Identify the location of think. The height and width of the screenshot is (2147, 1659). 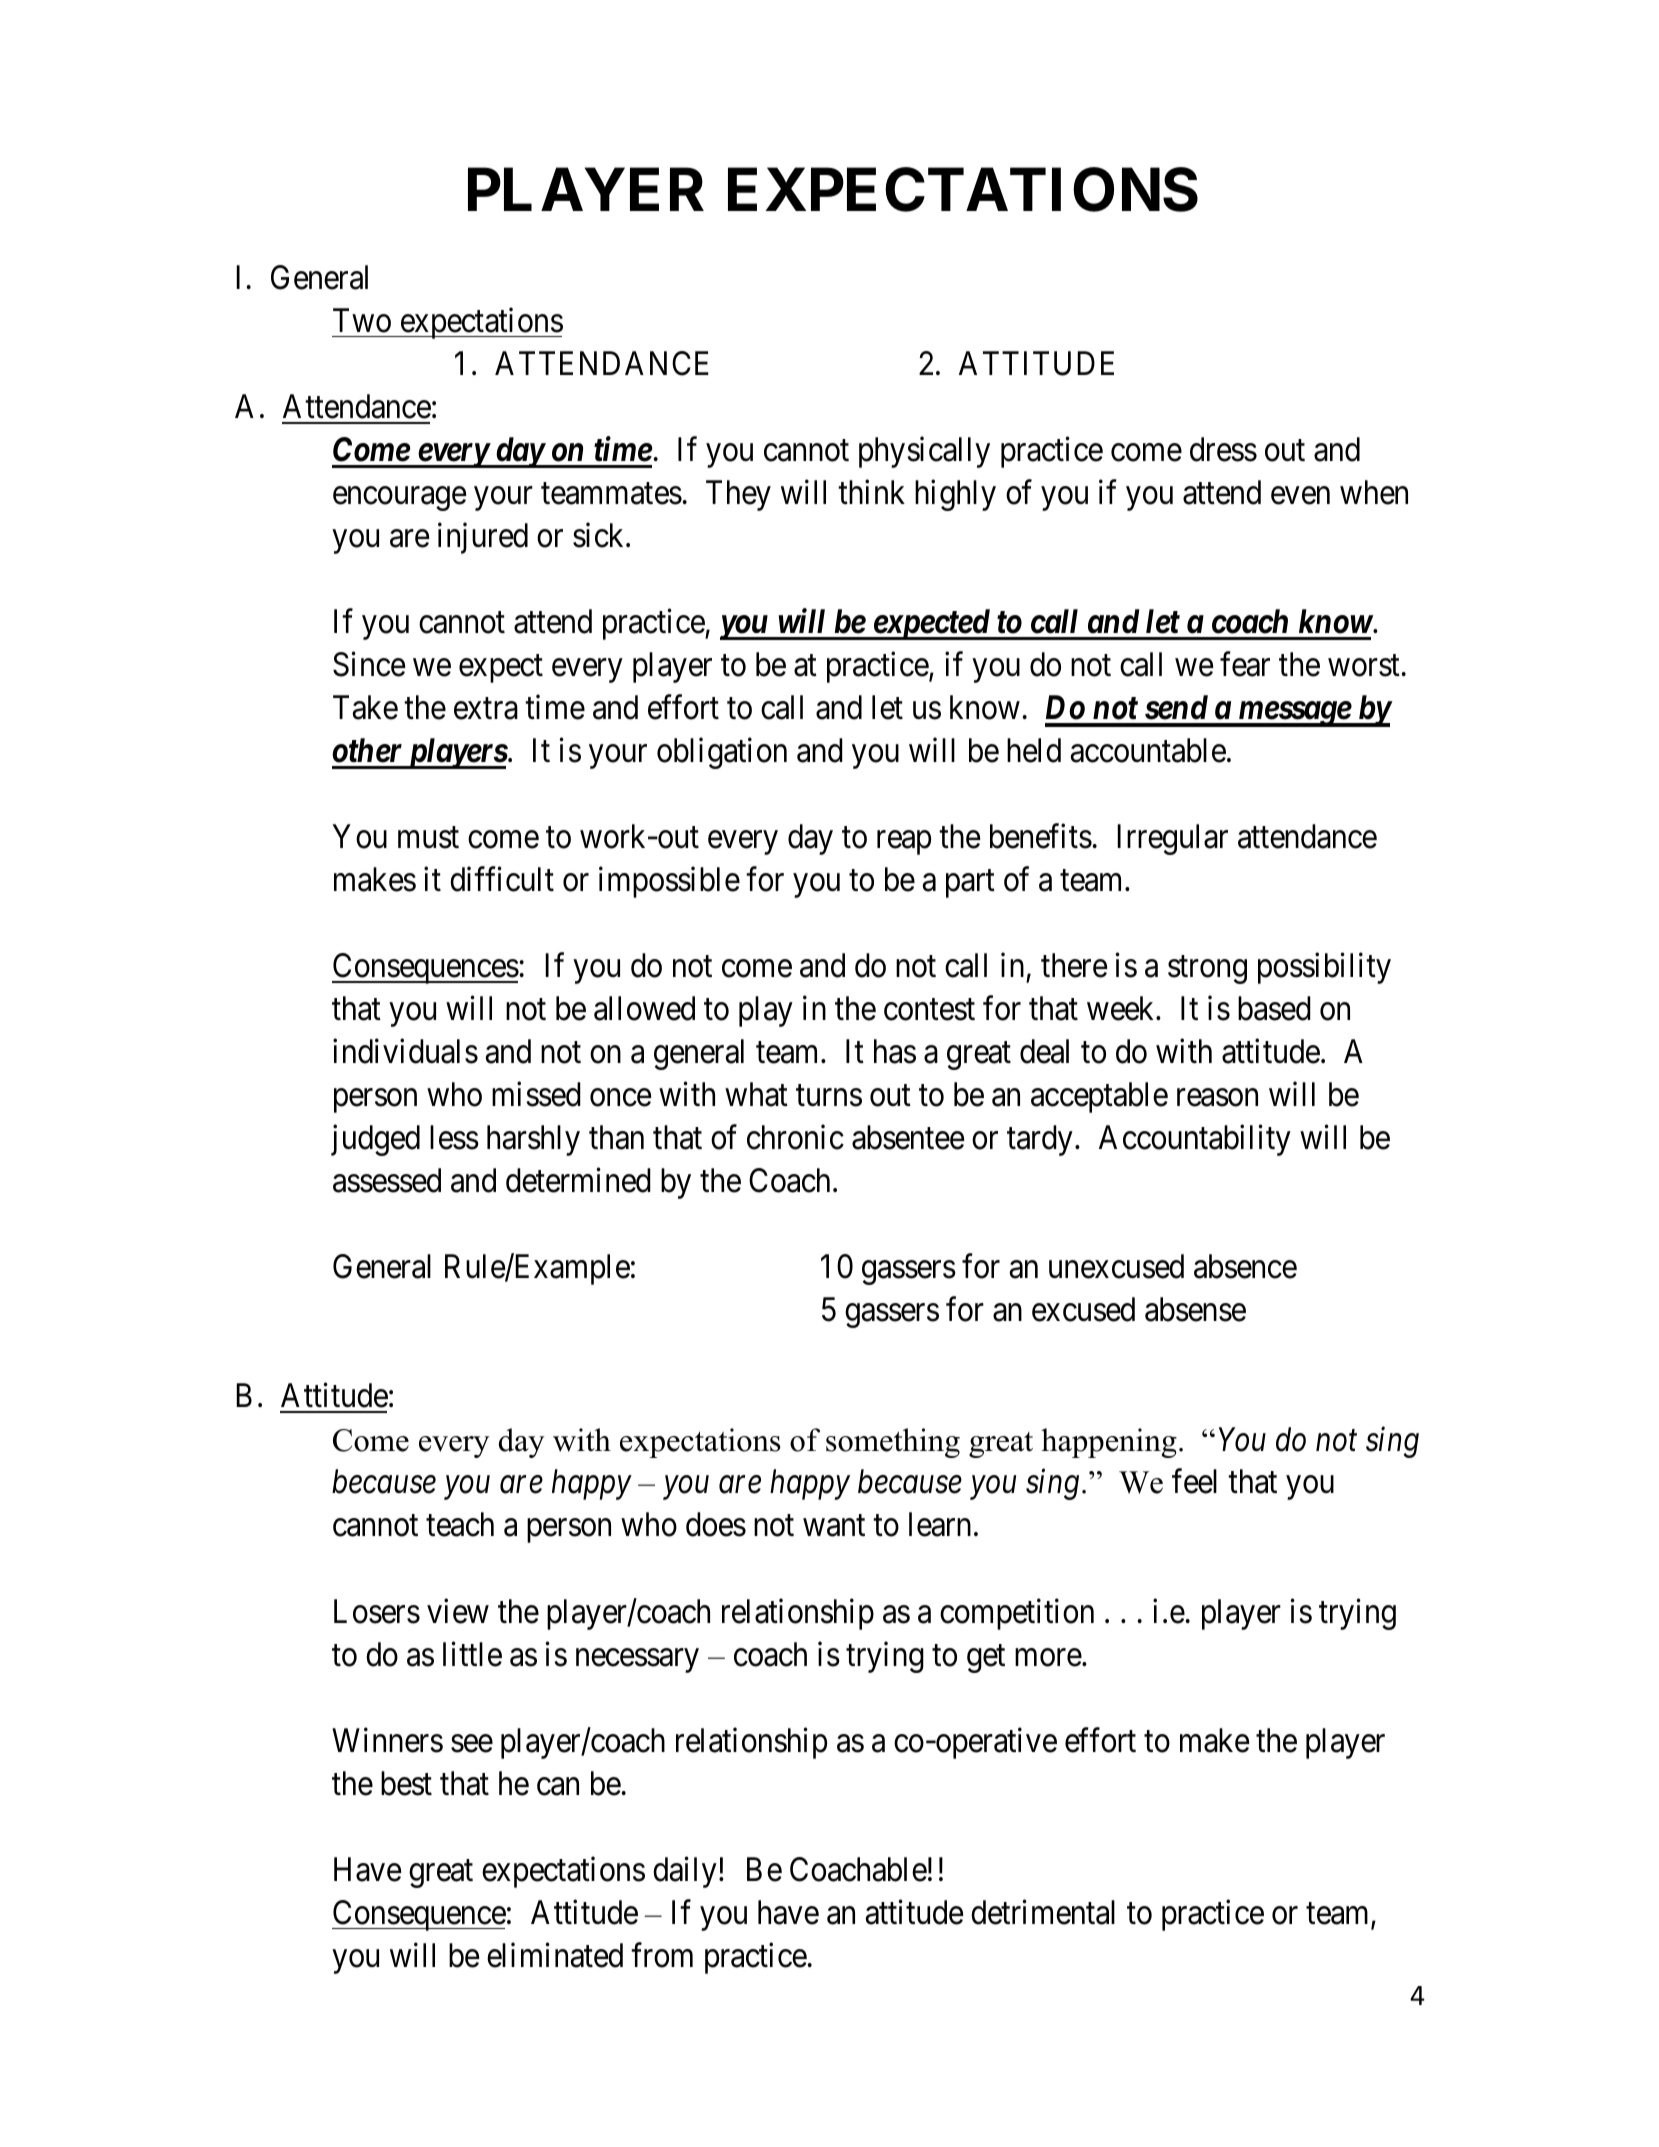
(871, 492).
